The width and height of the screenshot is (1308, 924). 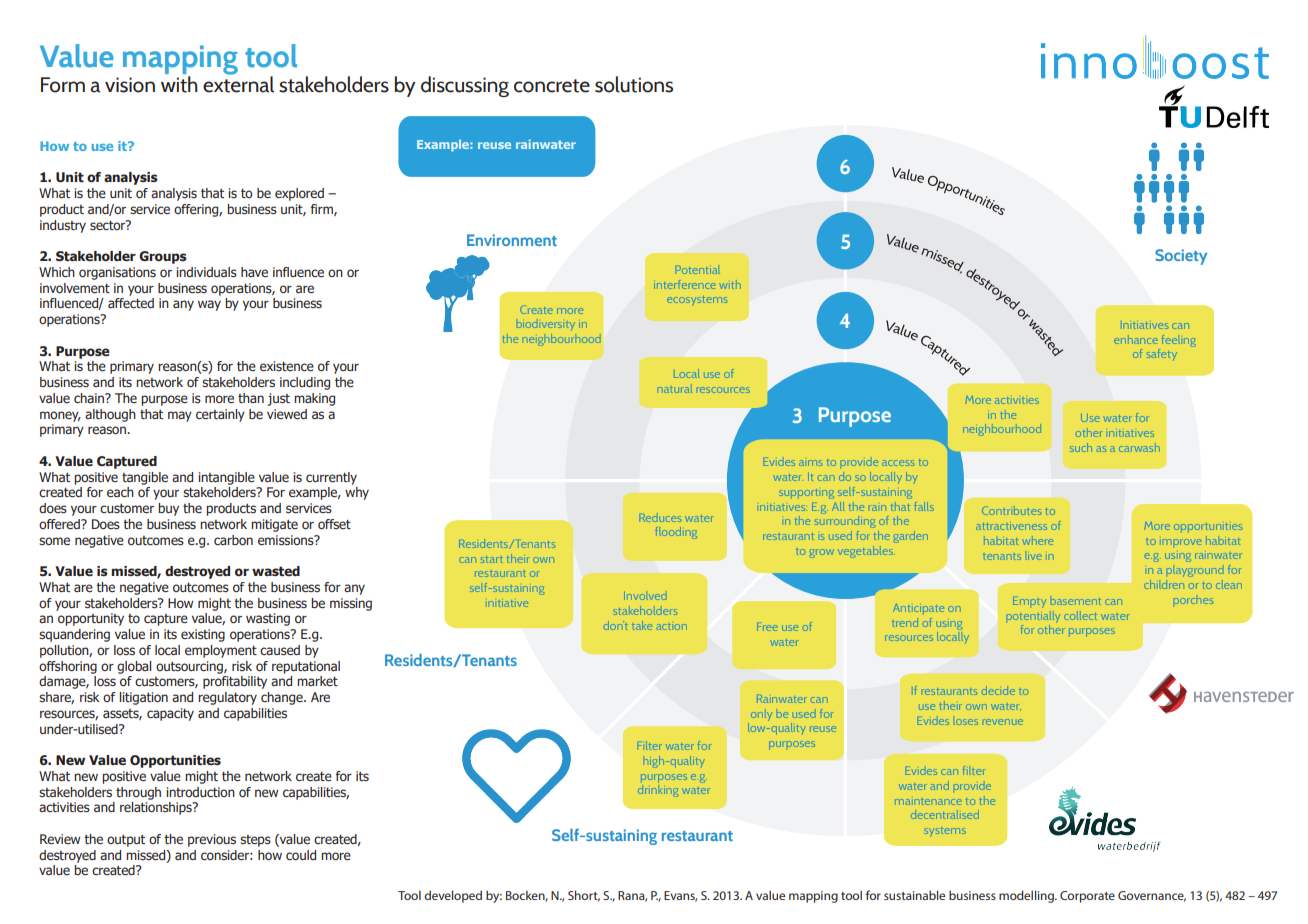 I want to click on developed, so click(x=453, y=896).
